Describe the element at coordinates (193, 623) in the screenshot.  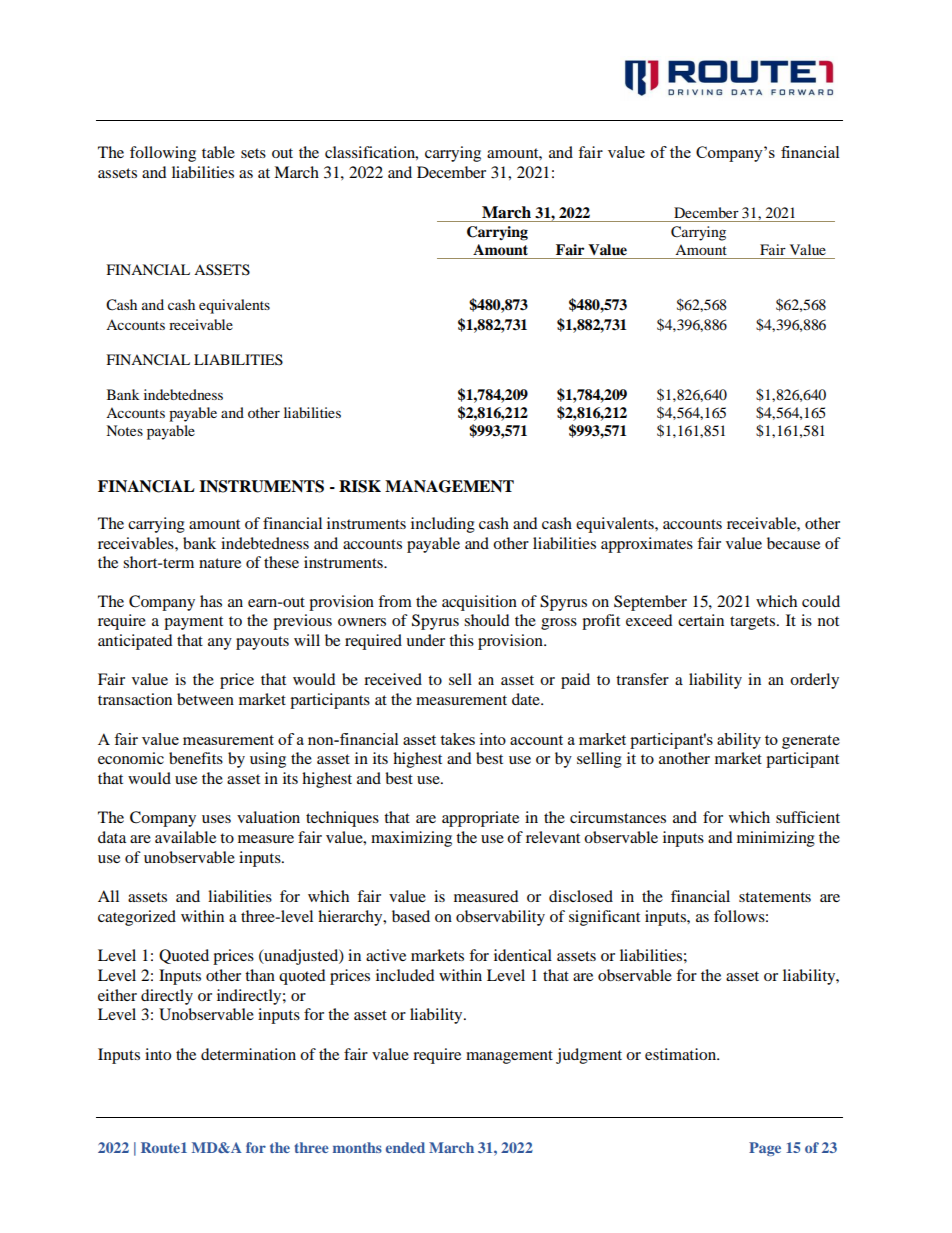
I see `payment` at that location.
